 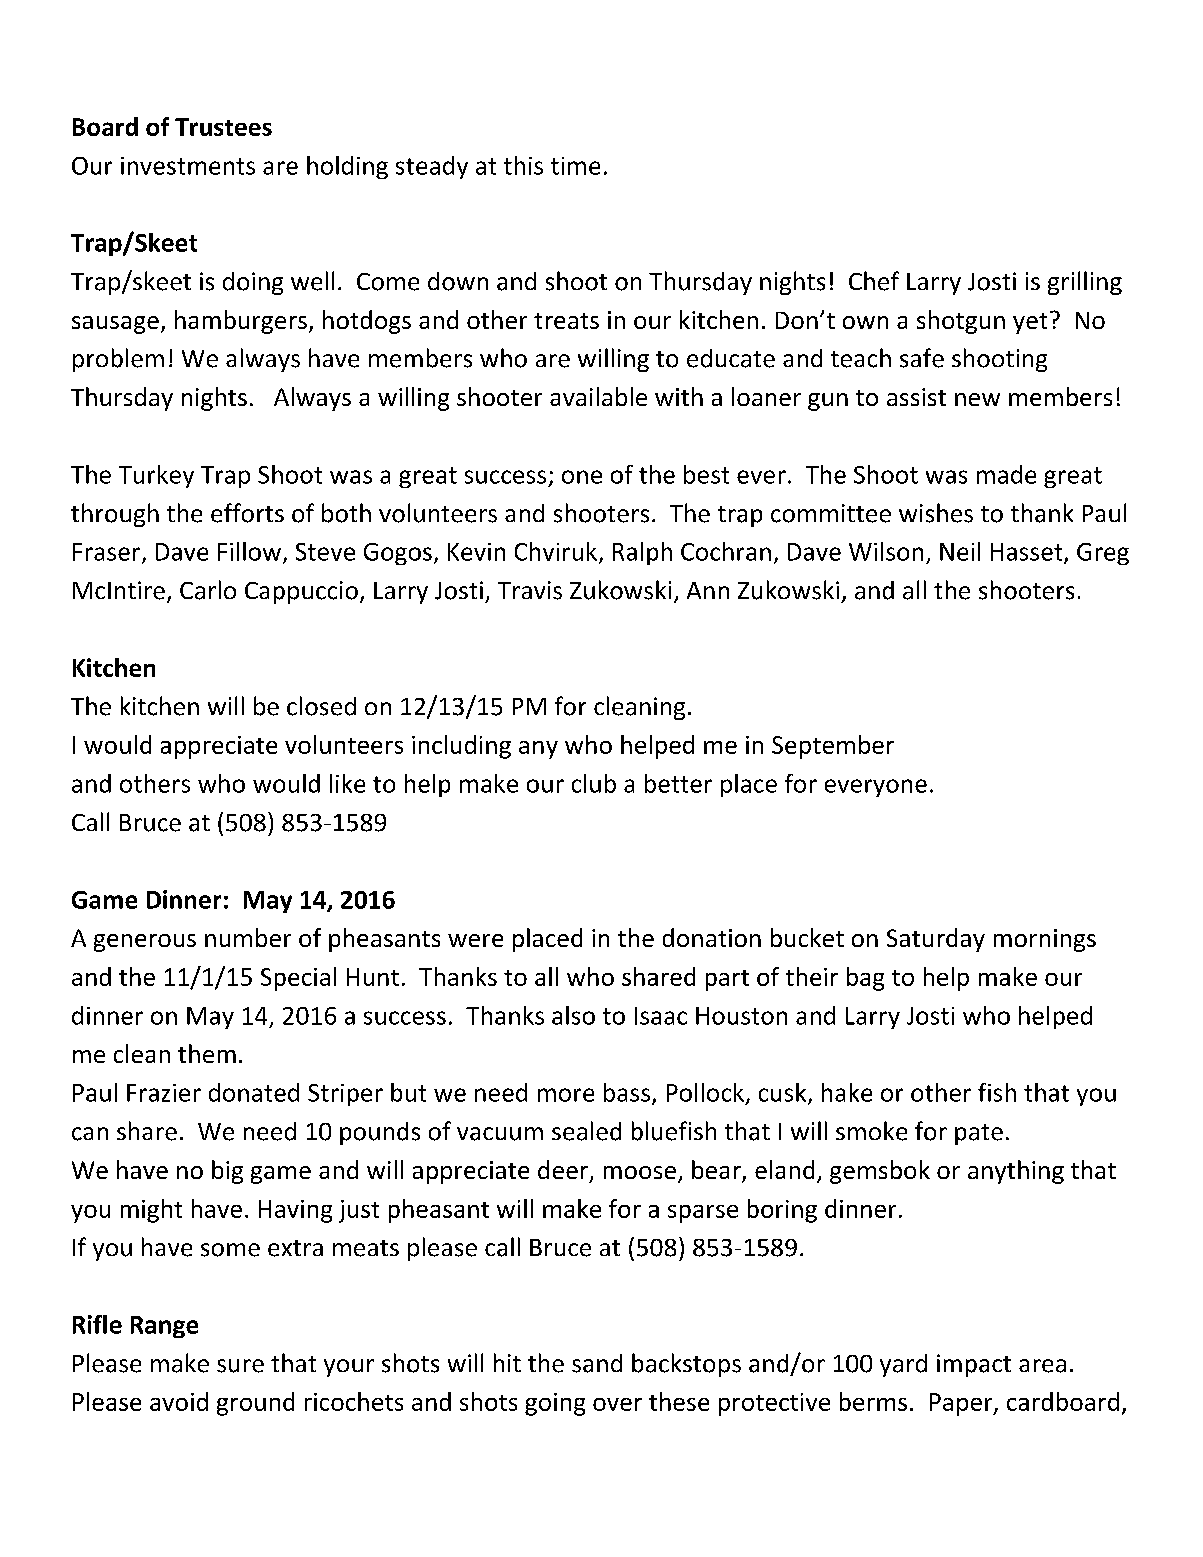 What do you see at coordinates (240, 1366) in the screenshot?
I see `sure` at bounding box center [240, 1366].
